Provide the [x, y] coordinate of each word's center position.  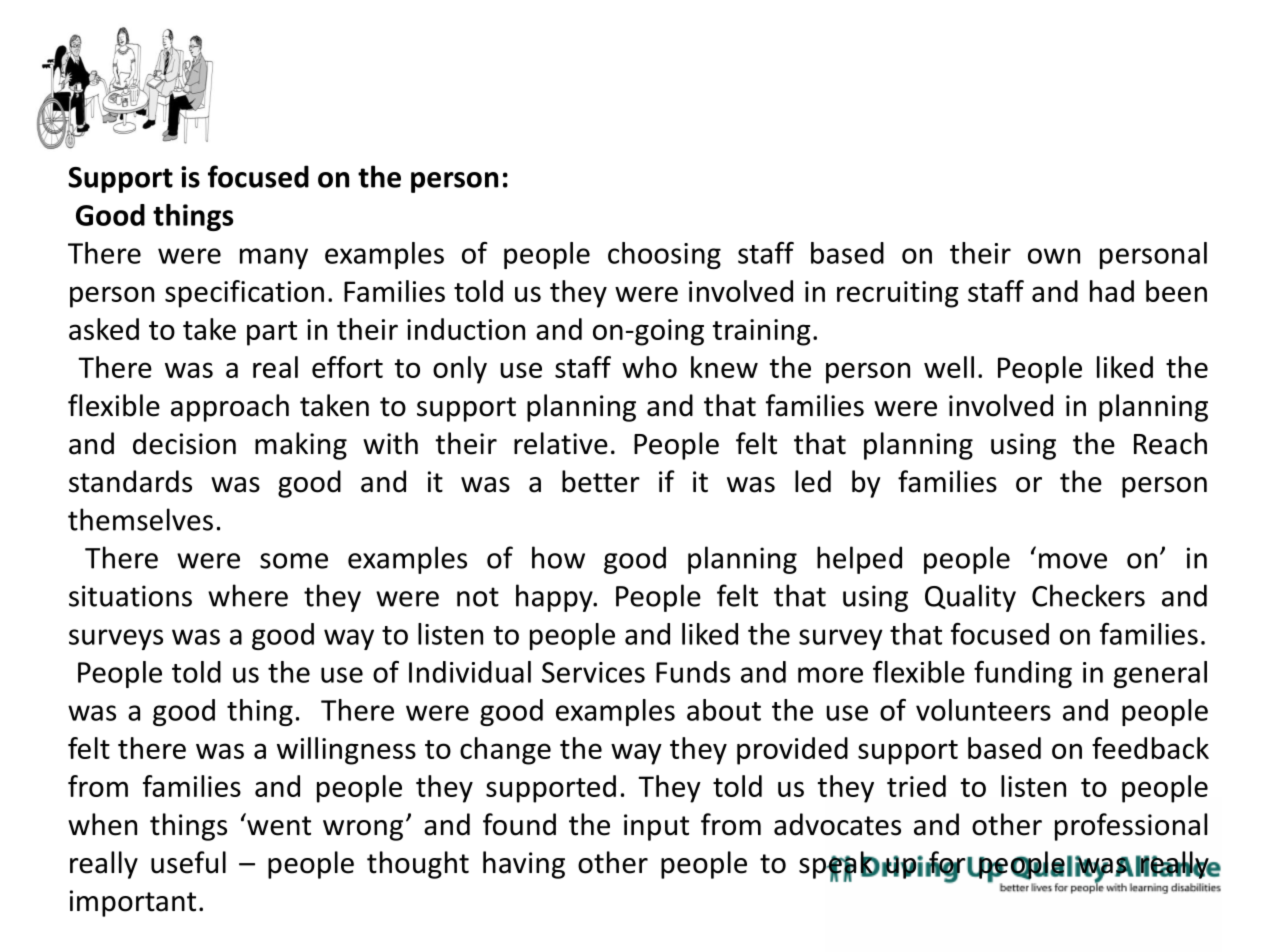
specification [244, 294]
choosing [664, 255]
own [1054, 256]
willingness [346, 751]
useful [188, 862]
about [724, 710]
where [248, 595]
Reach [1170, 443]
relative [561, 443]
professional [1131, 827]
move [1073, 561]
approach [230, 408]
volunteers [983, 710]
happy [555, 598]
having [524, 865]
